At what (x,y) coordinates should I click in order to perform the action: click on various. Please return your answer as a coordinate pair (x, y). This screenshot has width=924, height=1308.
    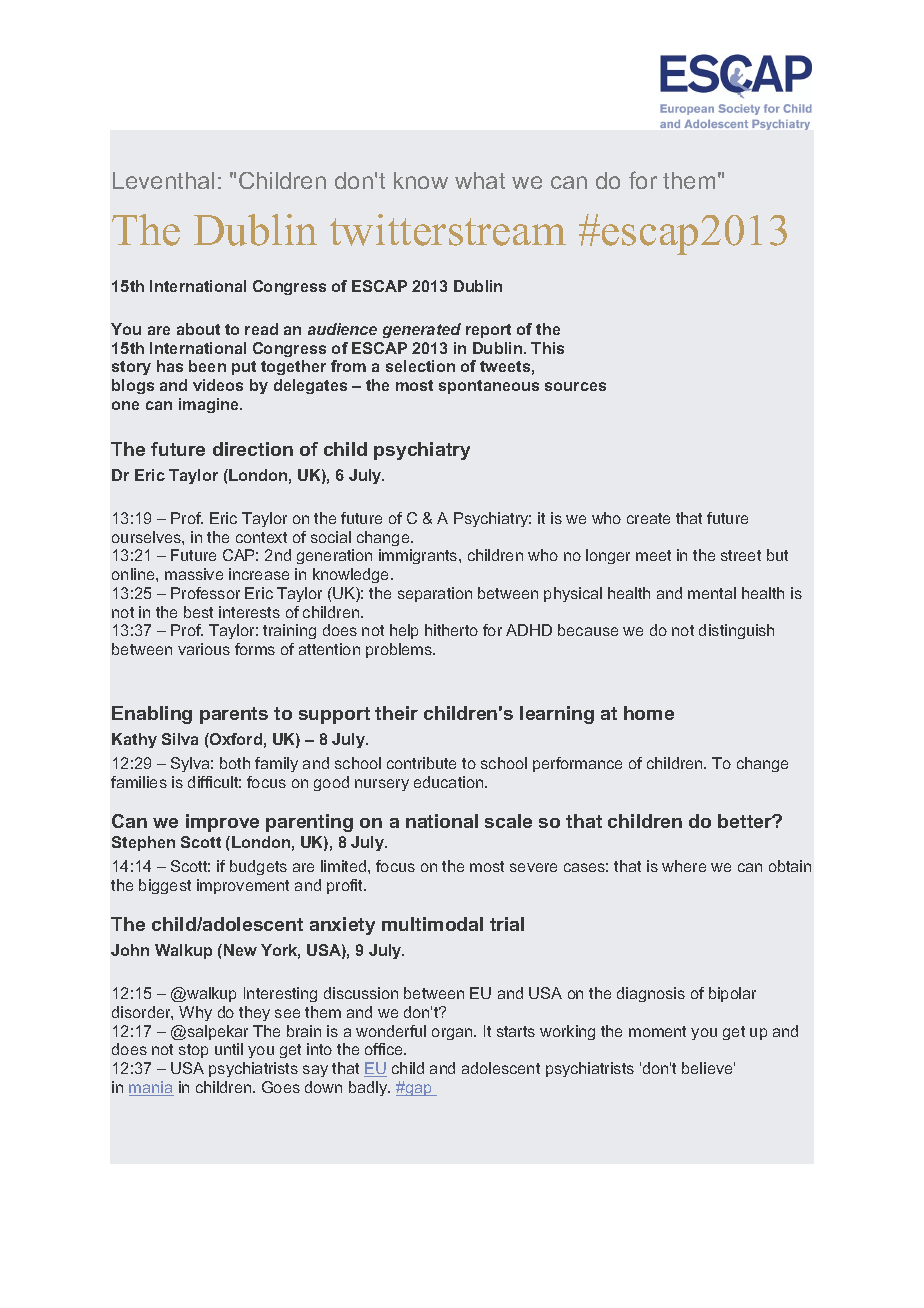
    Looking at the image, I should click on (204, 649).
